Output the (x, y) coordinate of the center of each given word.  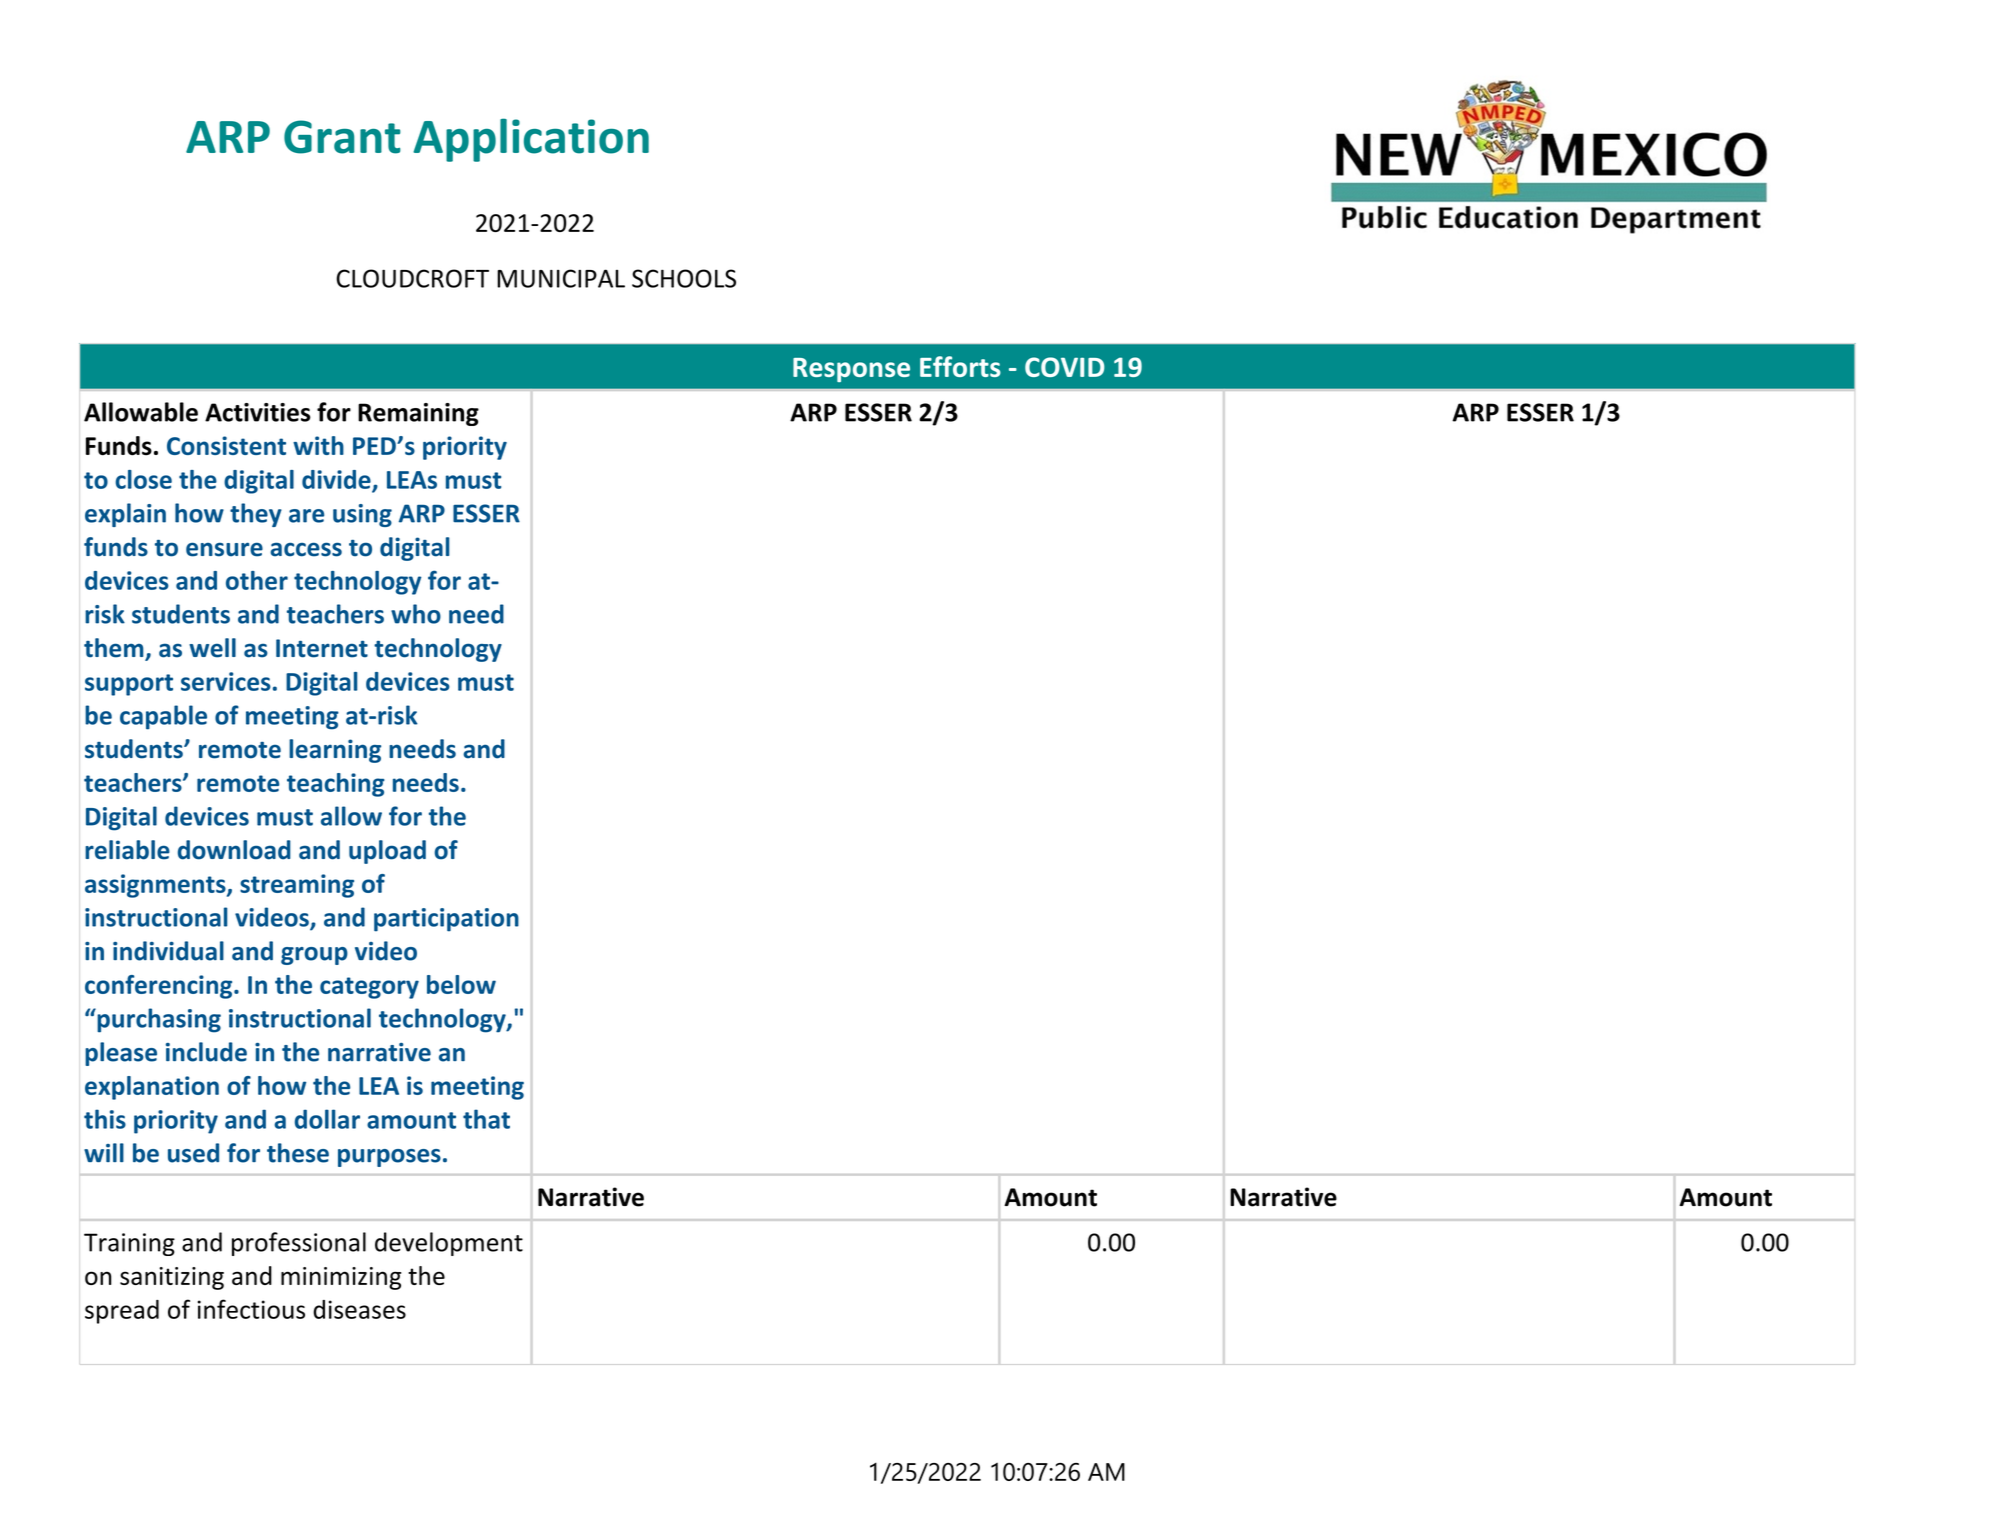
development (449, 1244)
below (461, 984)
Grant (342, 137)
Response (851, 370)
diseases (359, 1309)
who (416, 614)
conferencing (160, 987)
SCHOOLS (684, 278)
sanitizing (172, 1278)
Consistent (226, 445)
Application (531, 140)
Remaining (418, 414)
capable (163, 717)
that (486, 1119)
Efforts (960, 366)
